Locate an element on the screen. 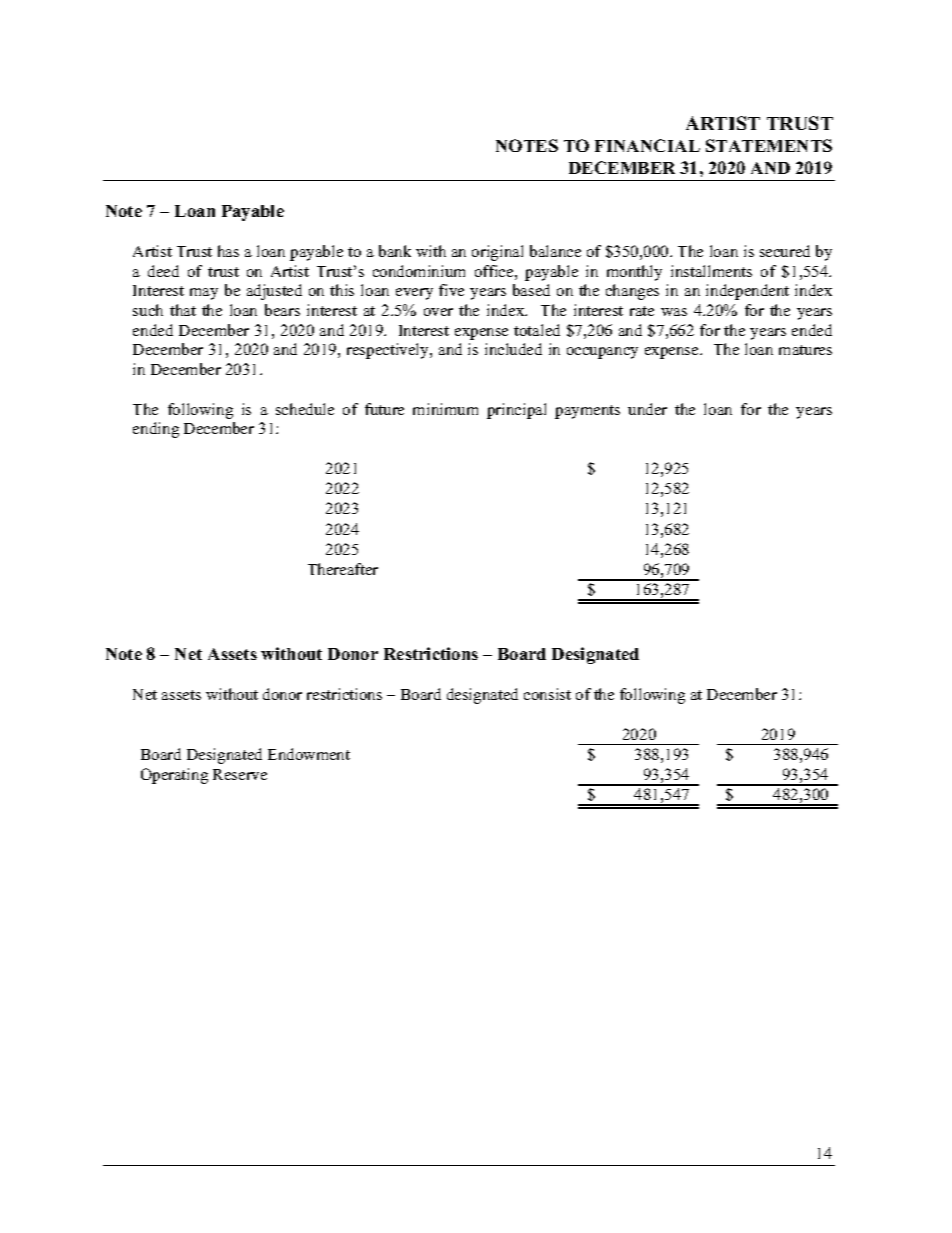 The height and width of the screenshot is (1233, 952). under is located at coordinates (647, 409).
